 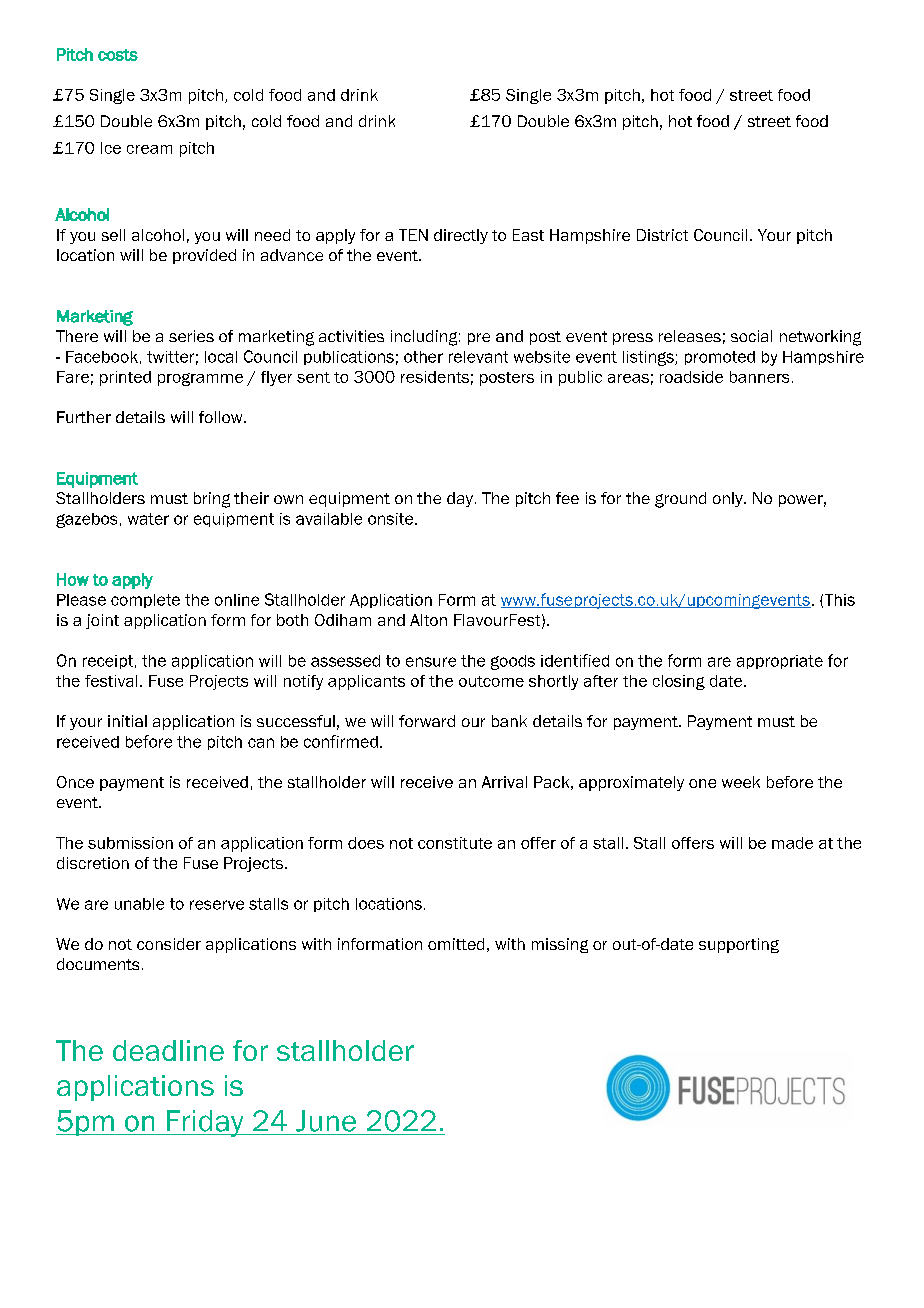 What do you see at coordinates (118, 55) in the page?
I see `costs` at bounding box center [118, 55].
